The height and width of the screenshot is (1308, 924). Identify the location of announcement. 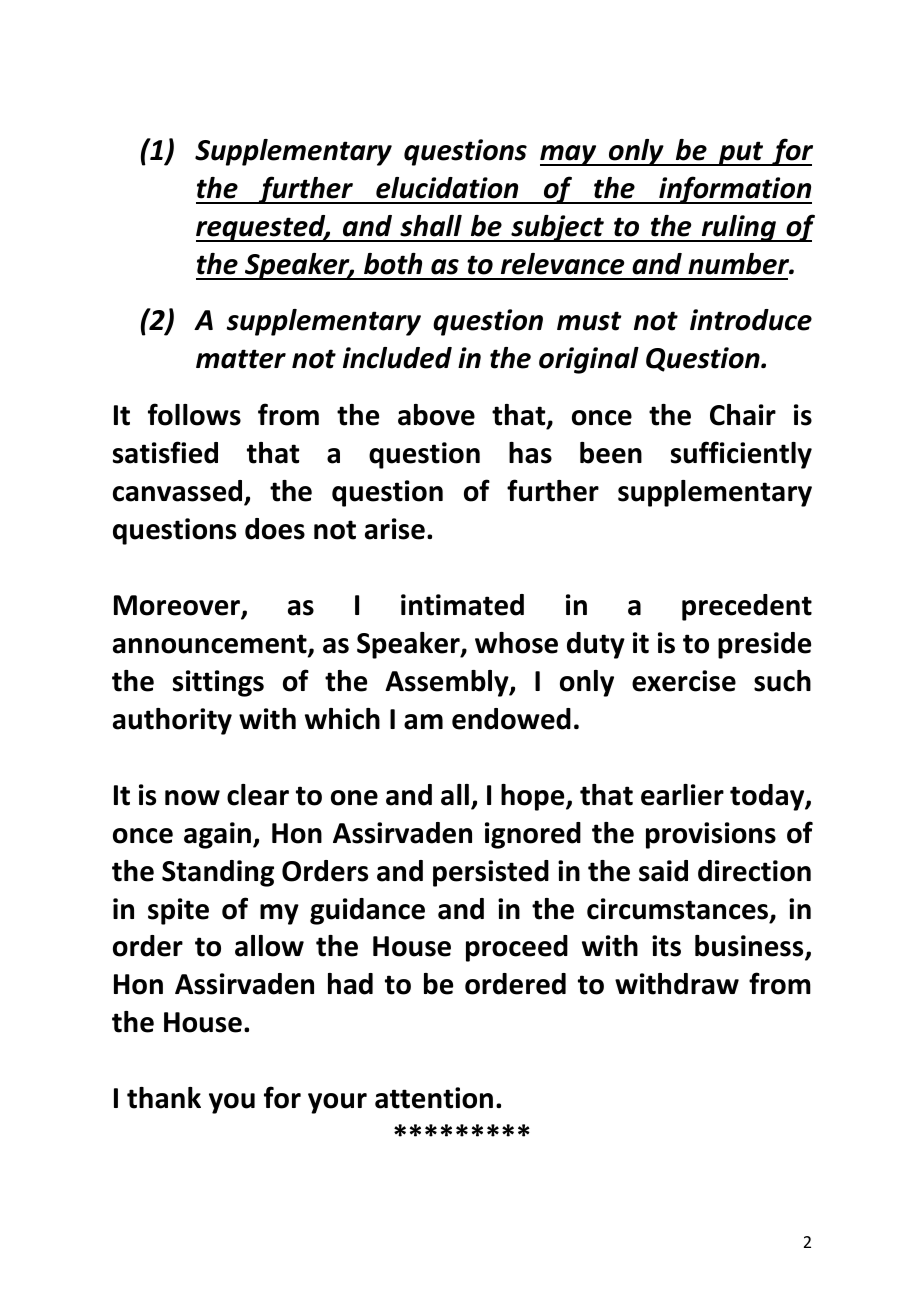
(211, 645).
